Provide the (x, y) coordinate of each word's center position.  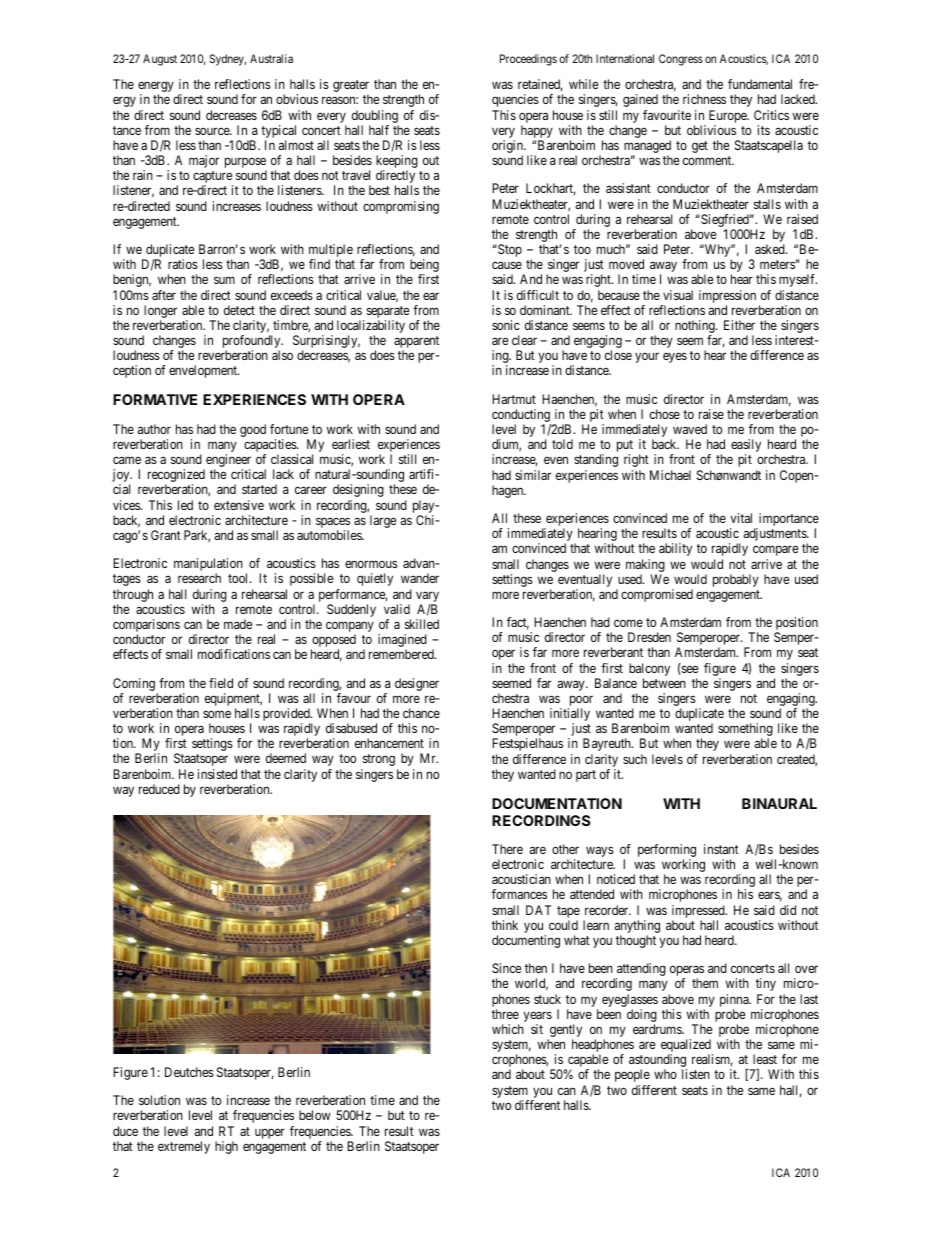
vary (427, 596)
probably (736, 580)
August (160, 60)
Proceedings (528, 60)
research (199, 578)
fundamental (760, 84)
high (226, 1147)
